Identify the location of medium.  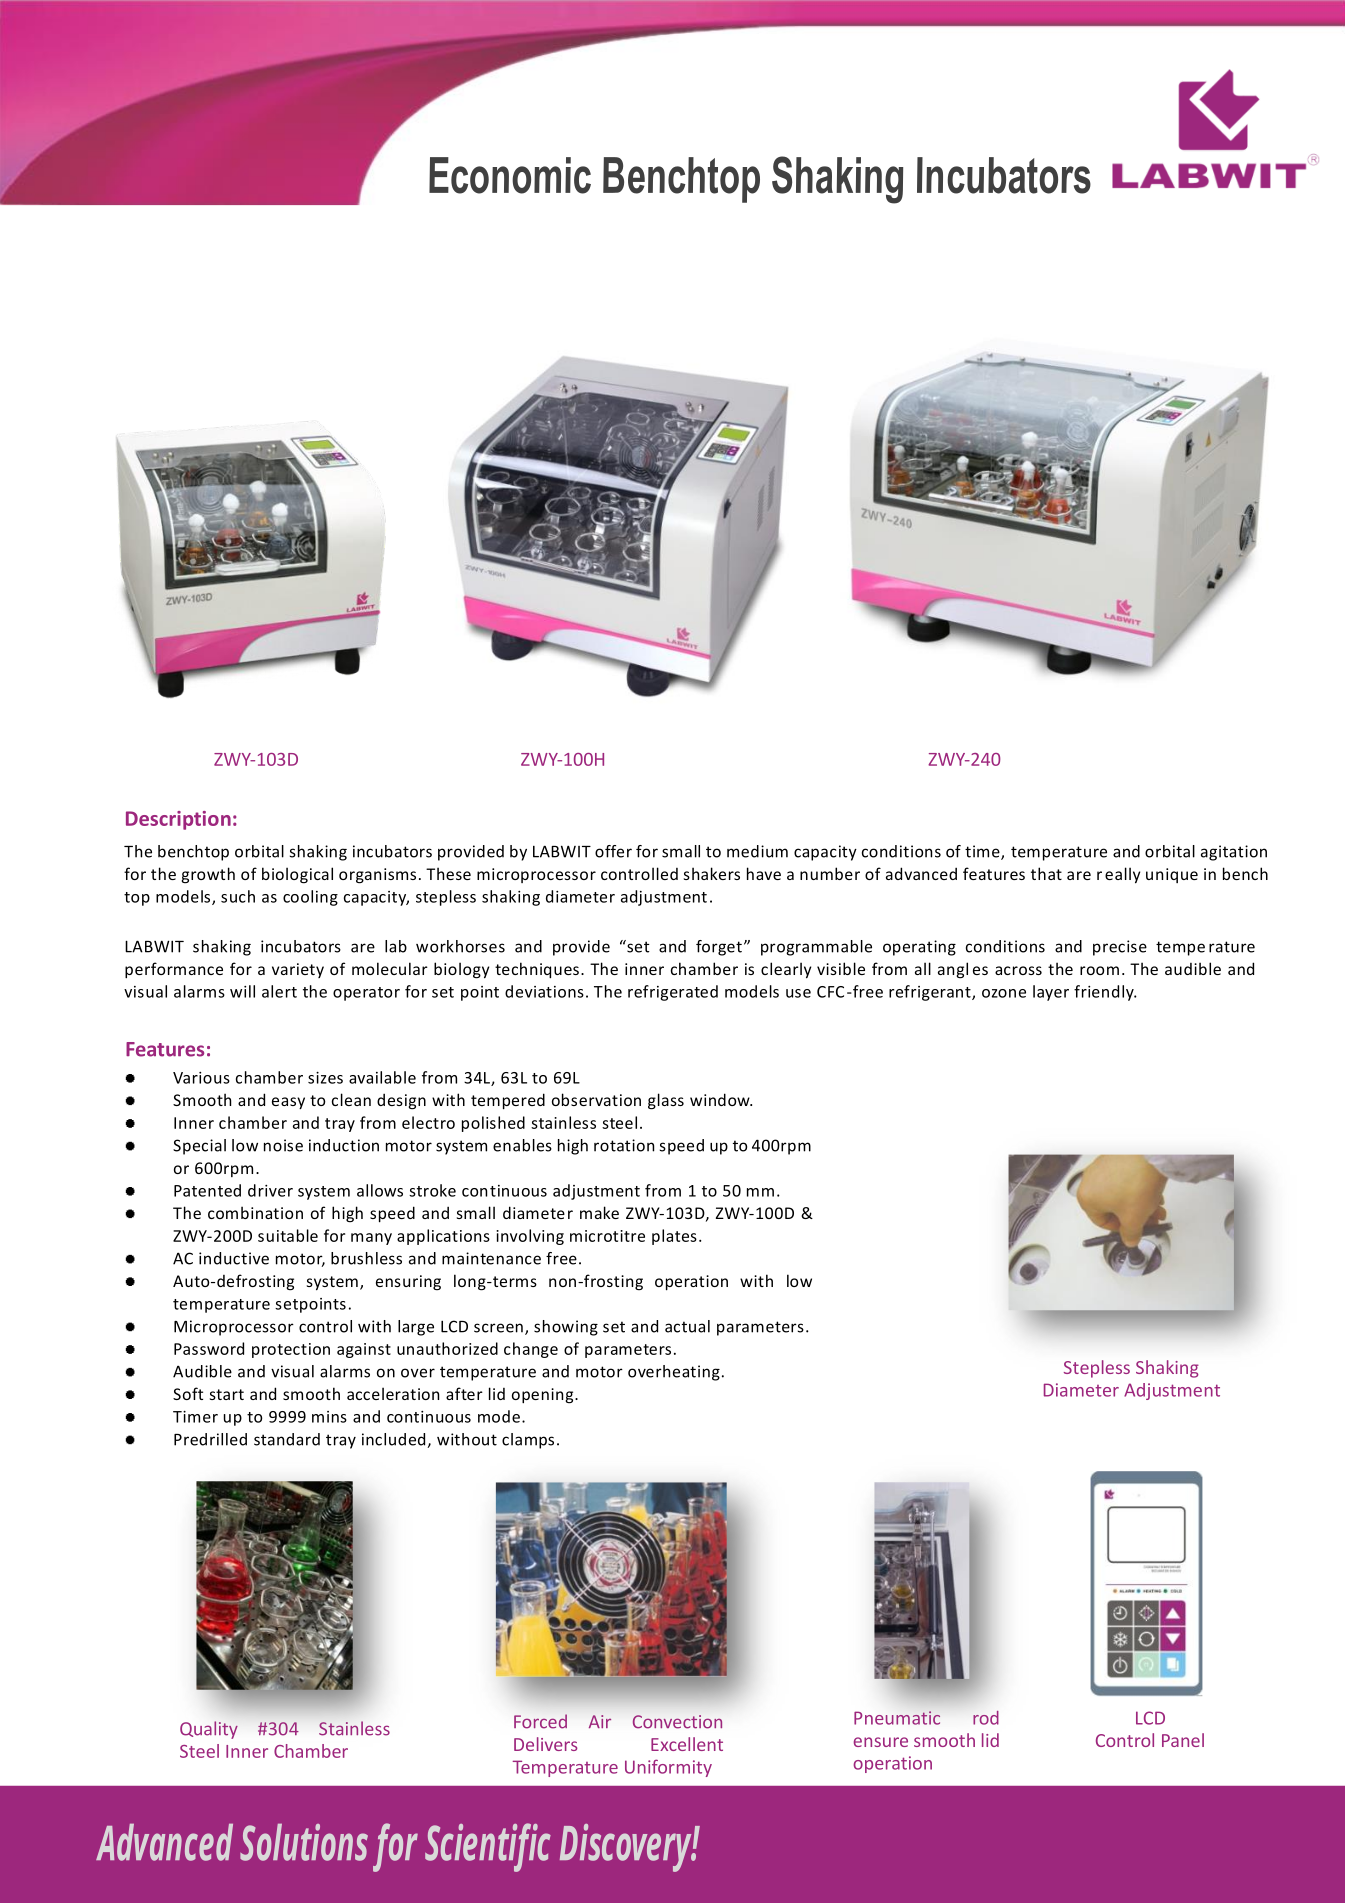
(757, 851).
